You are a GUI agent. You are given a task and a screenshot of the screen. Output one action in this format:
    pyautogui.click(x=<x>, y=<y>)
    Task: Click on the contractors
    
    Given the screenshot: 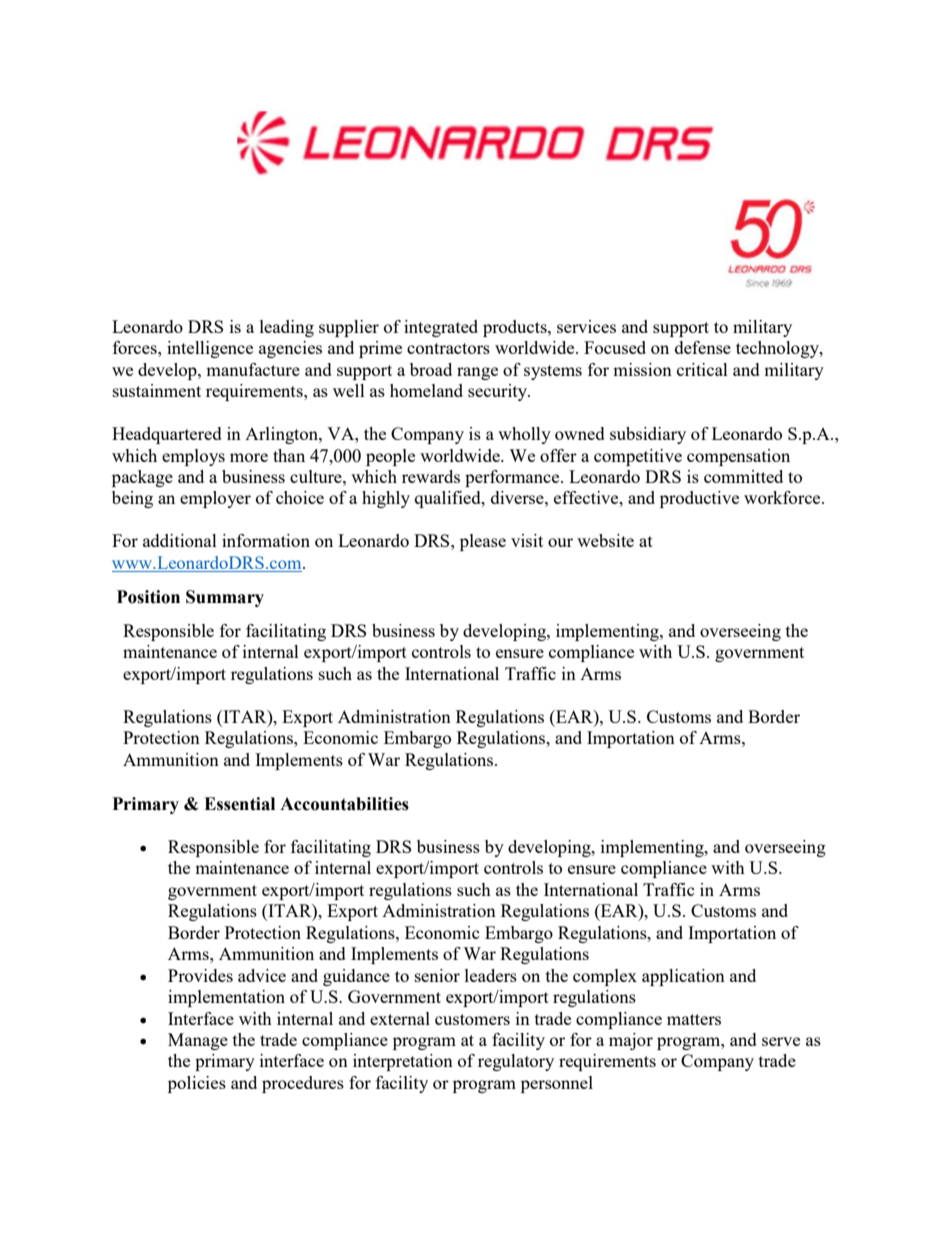 What is the action you would take?
    pyautogui.click(x=448, y=348)
